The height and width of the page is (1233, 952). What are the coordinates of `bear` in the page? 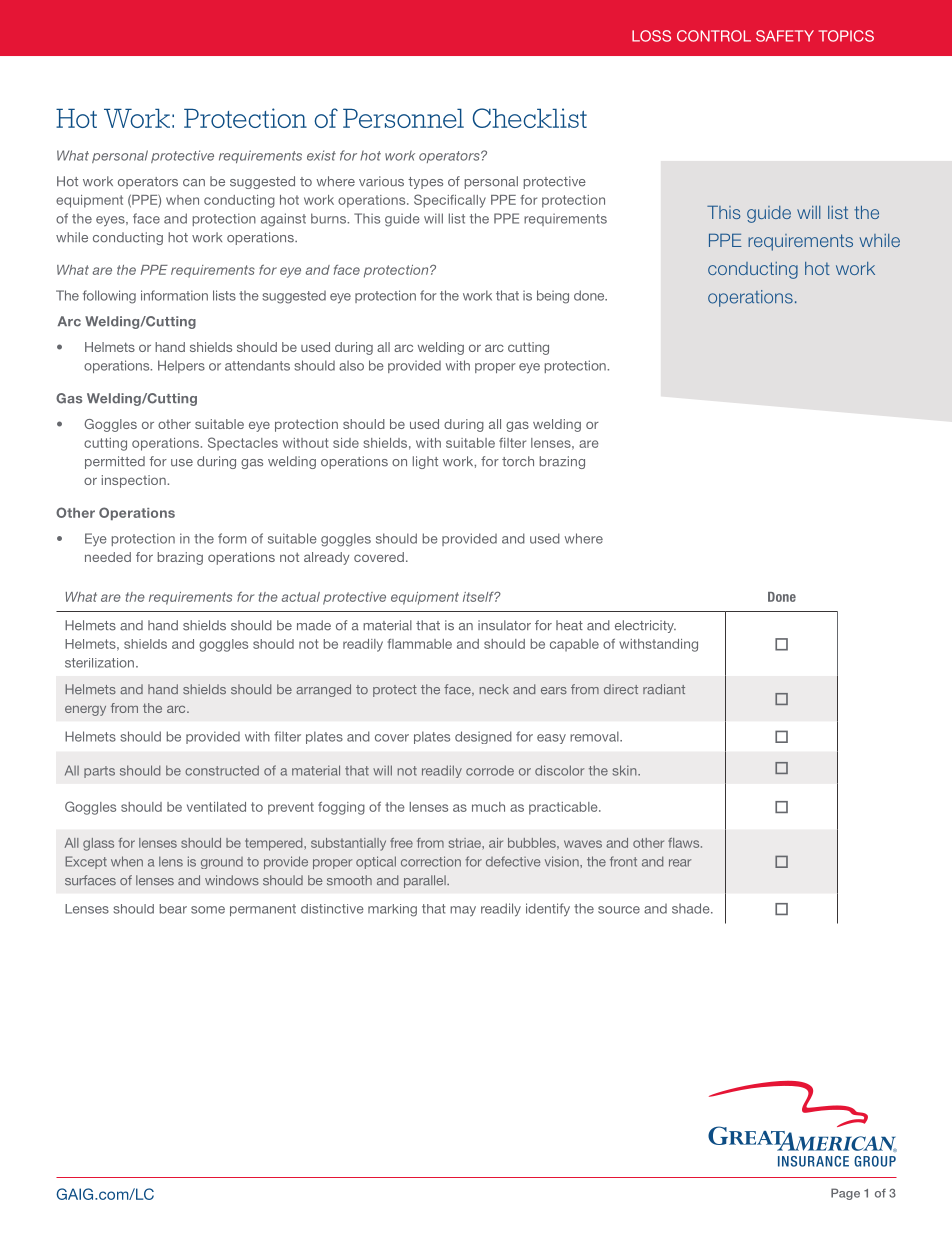 It's located at (173, 909).
